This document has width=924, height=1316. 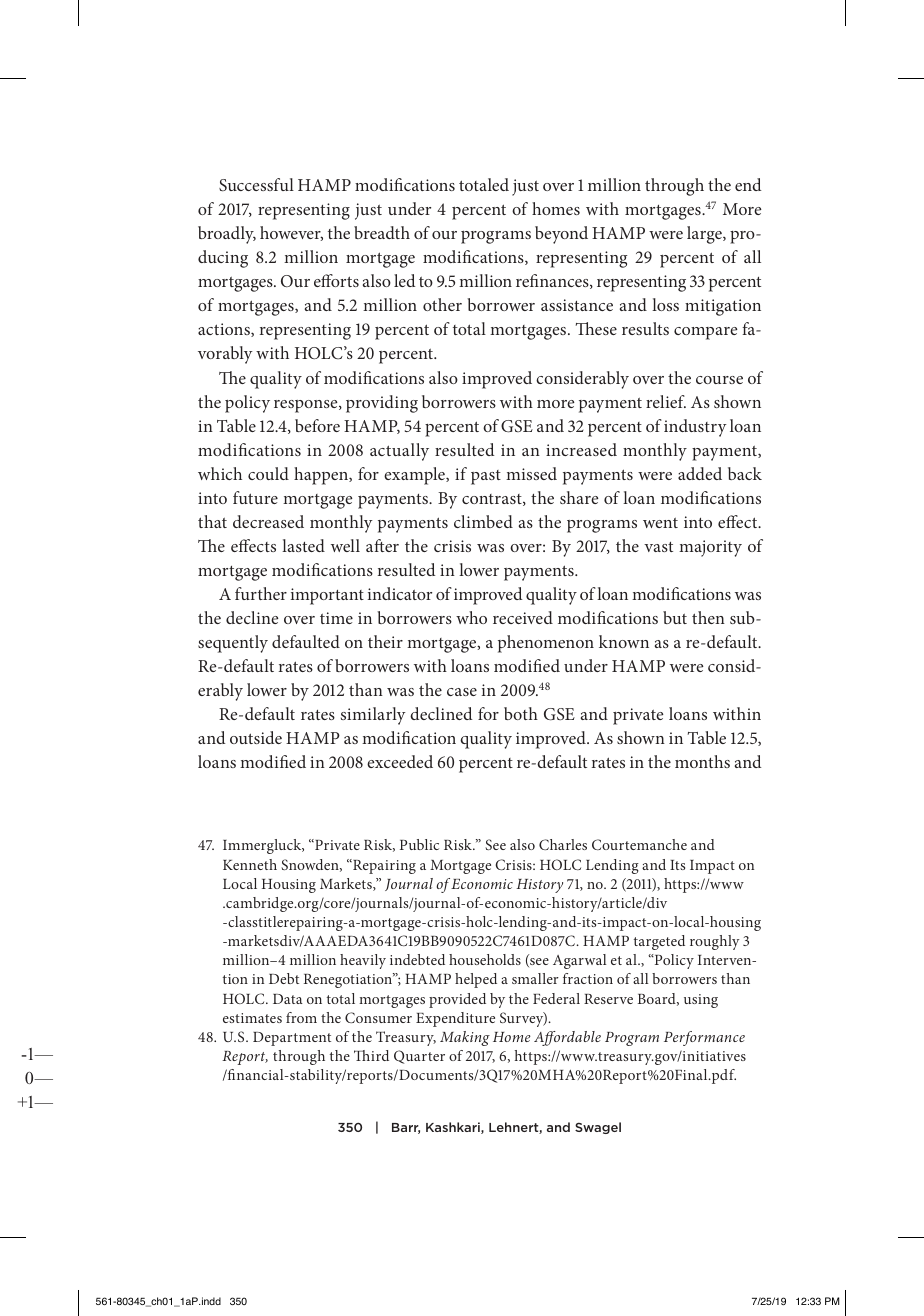 I want to click on but, so click(x=675, y=617).
